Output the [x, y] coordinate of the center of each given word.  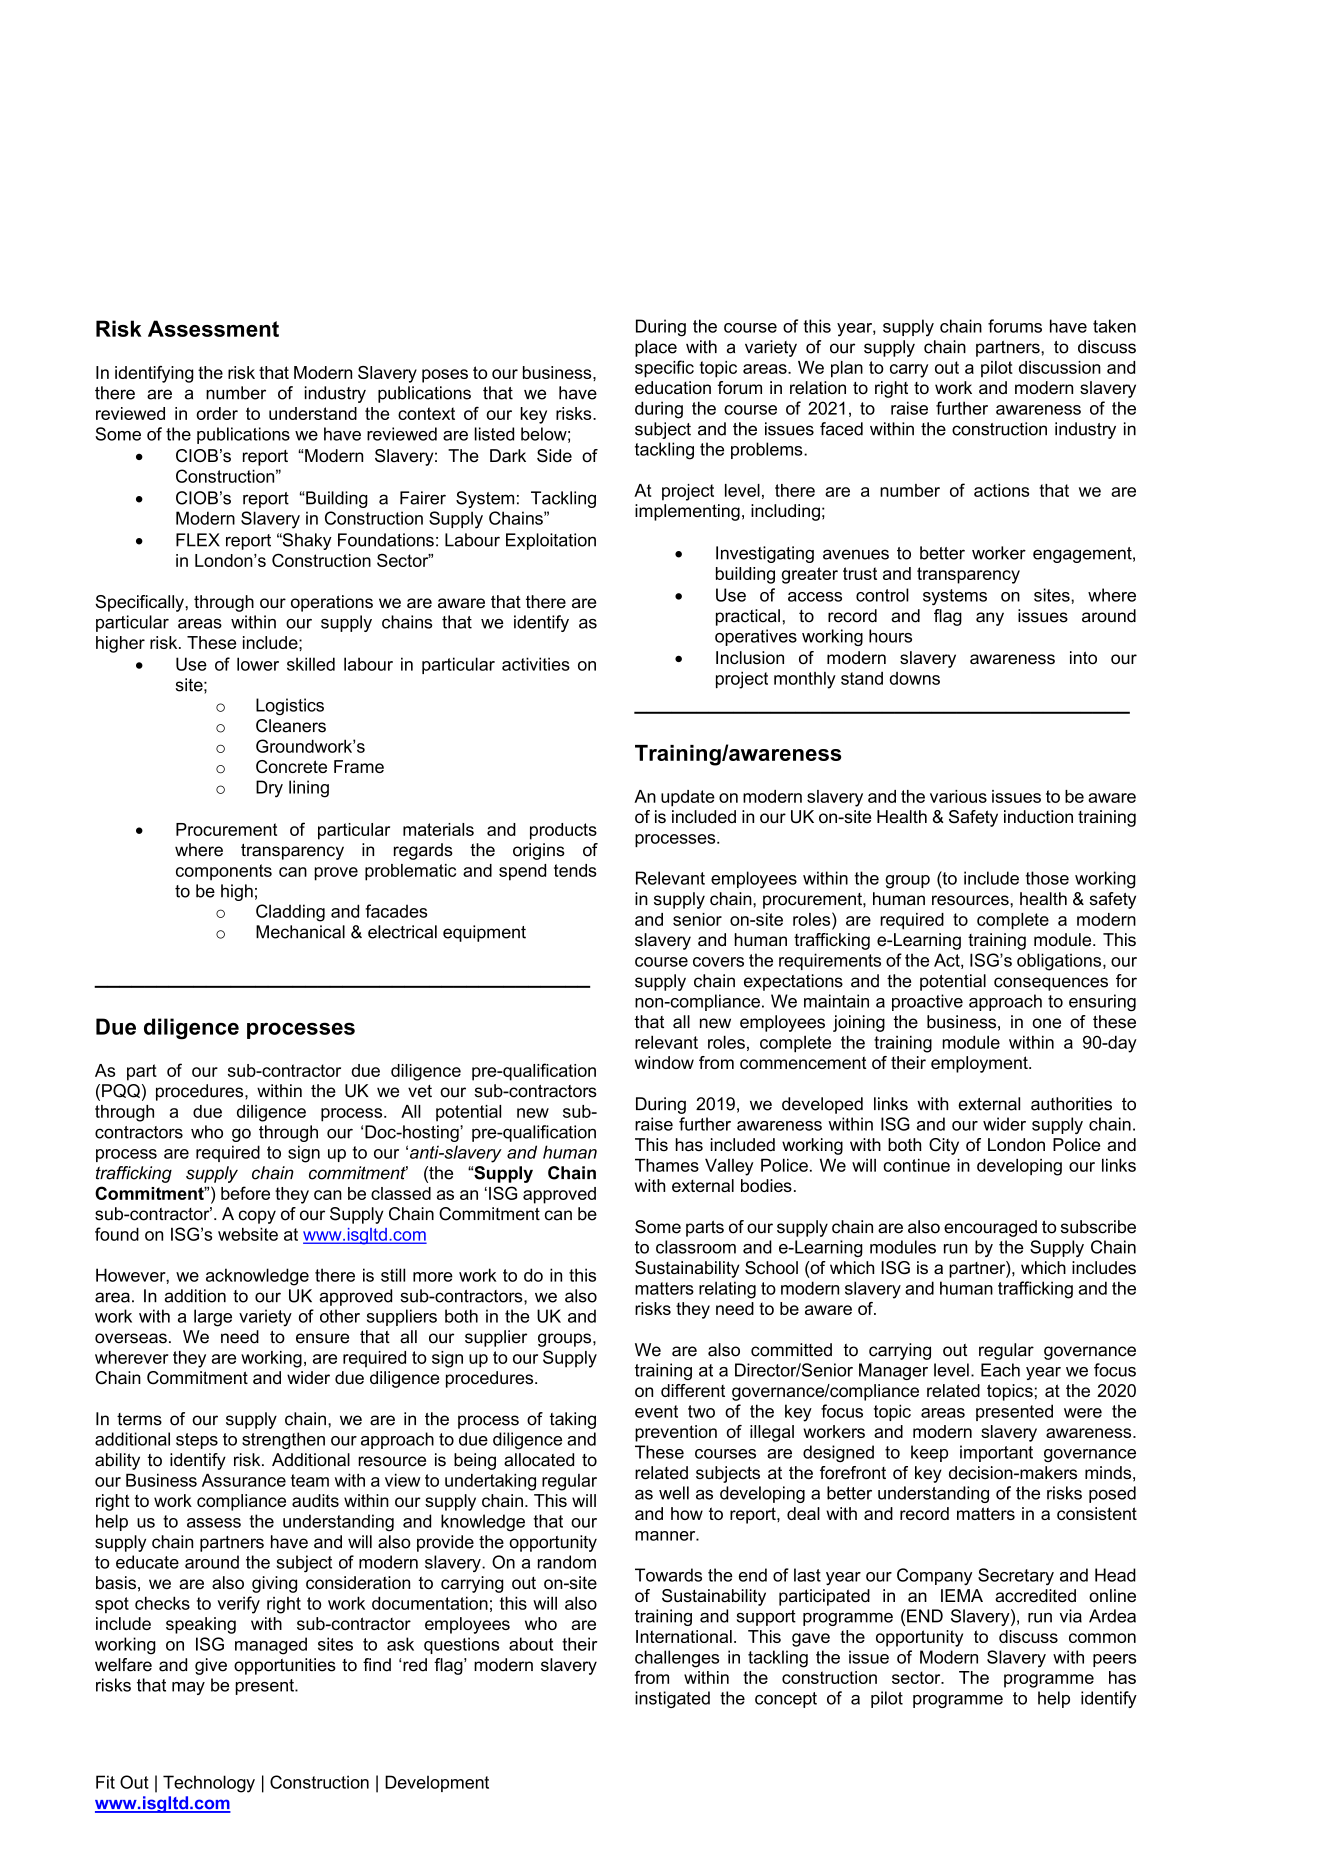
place [656, 348]
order [217, 413]
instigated [672, 1699]
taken [1114, 326]
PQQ [121, 1091]
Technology [209, 1784]
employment [980, 1064]
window [664, 1062]
